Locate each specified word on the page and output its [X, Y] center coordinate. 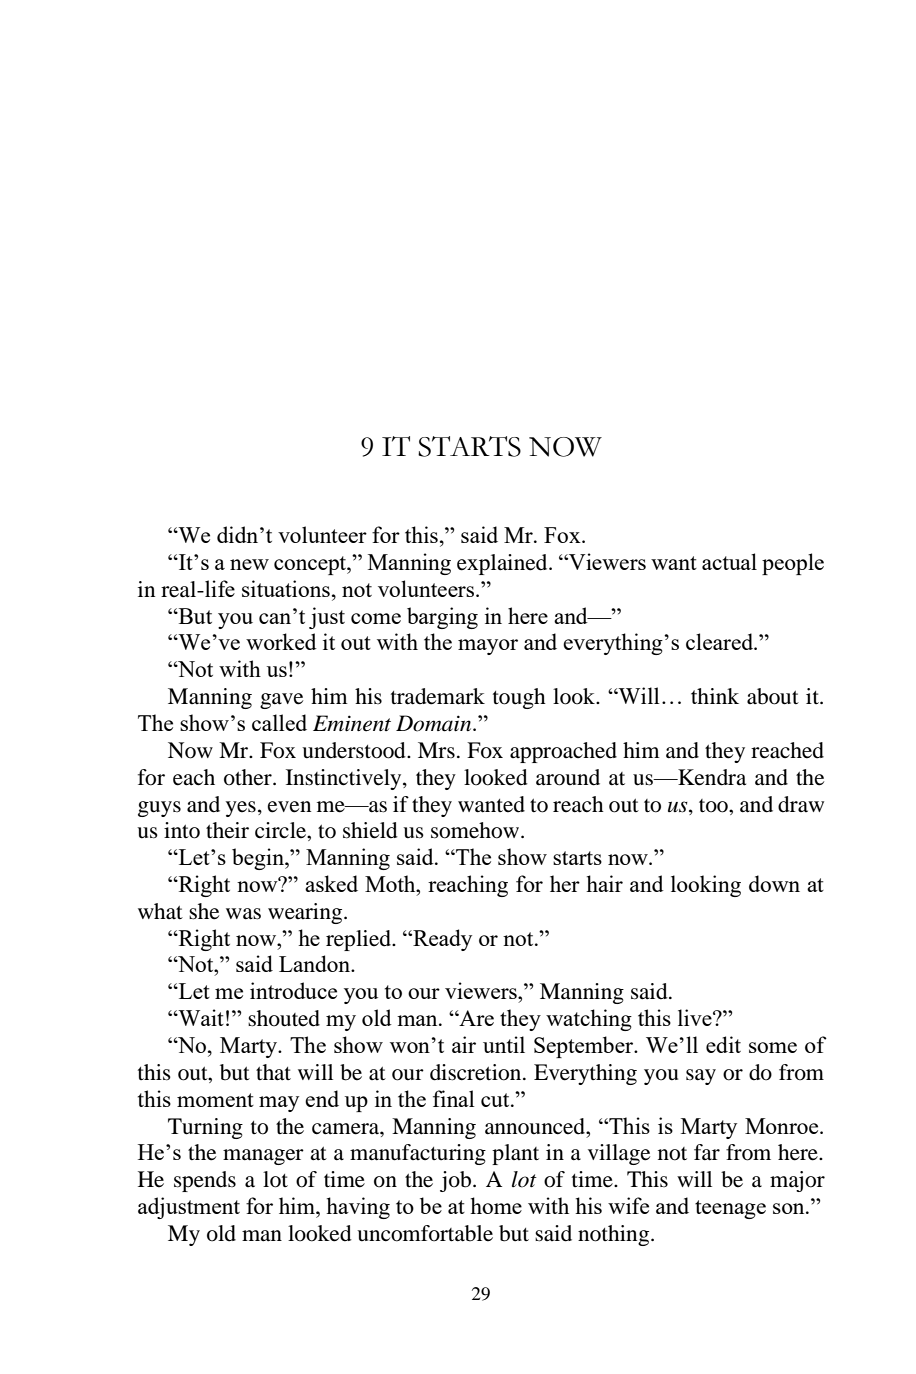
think [715, 696]
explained [503, 564]
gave [281, 701]
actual [729, 561]
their [227, 830]
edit [723, 1044]
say [701, 1077]
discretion [477, 1072]
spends [205, 1181]
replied [359, 940]
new [249, 564]
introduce [293, 990]
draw [801, 804]
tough [519, 698]
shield [370, 830]
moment [215, 1100]
